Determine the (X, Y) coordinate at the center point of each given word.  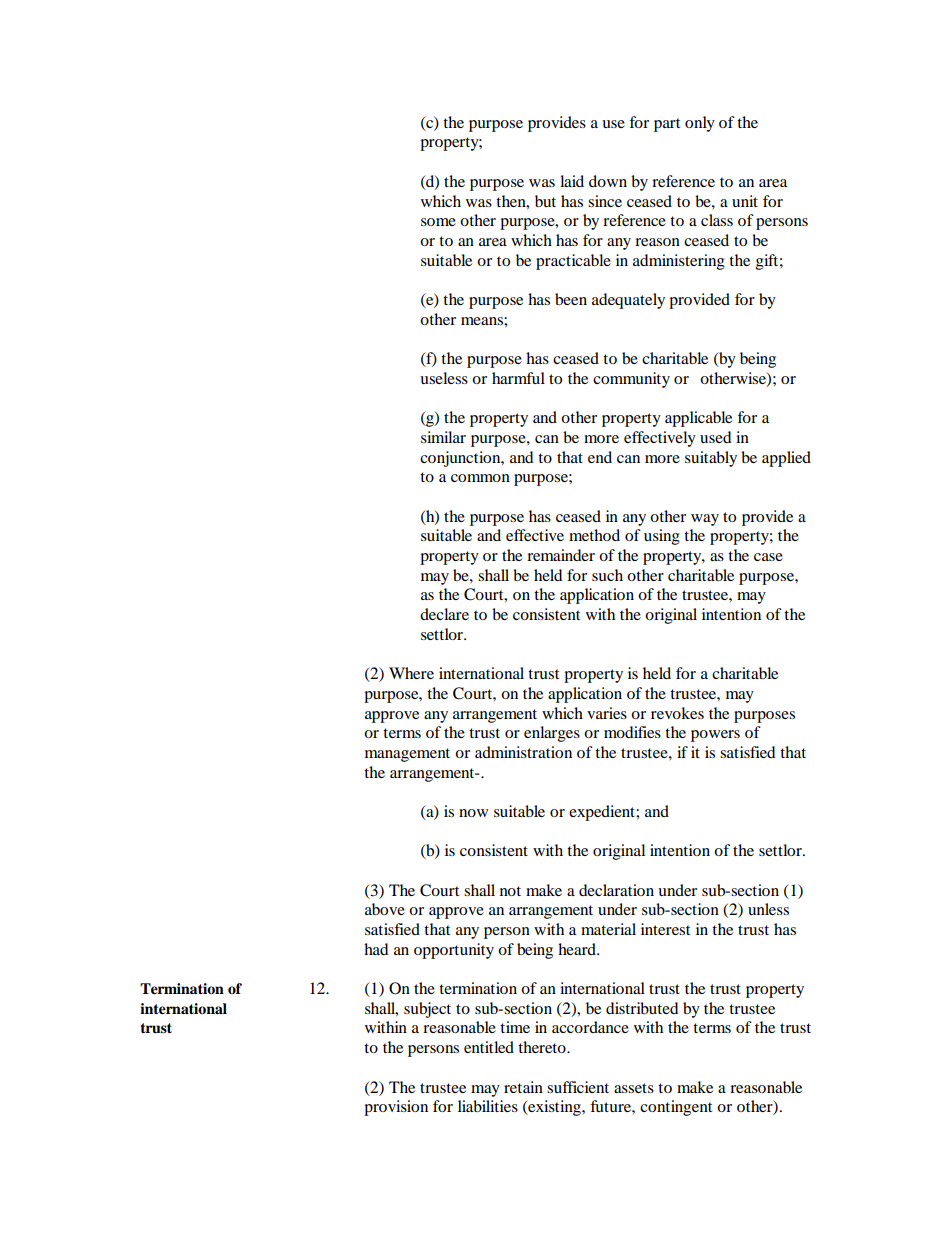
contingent (676, 1108)
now (473, 813)
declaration (616, 890)
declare (444, 614)
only (700, 124)
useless (444, 378)
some (438, 222)
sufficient (578, 1087)
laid (572, 181)
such (607, 575)
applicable (698, 419)
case (768, 557)
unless (768, 909)
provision (396, 1108)
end (600, 457)
